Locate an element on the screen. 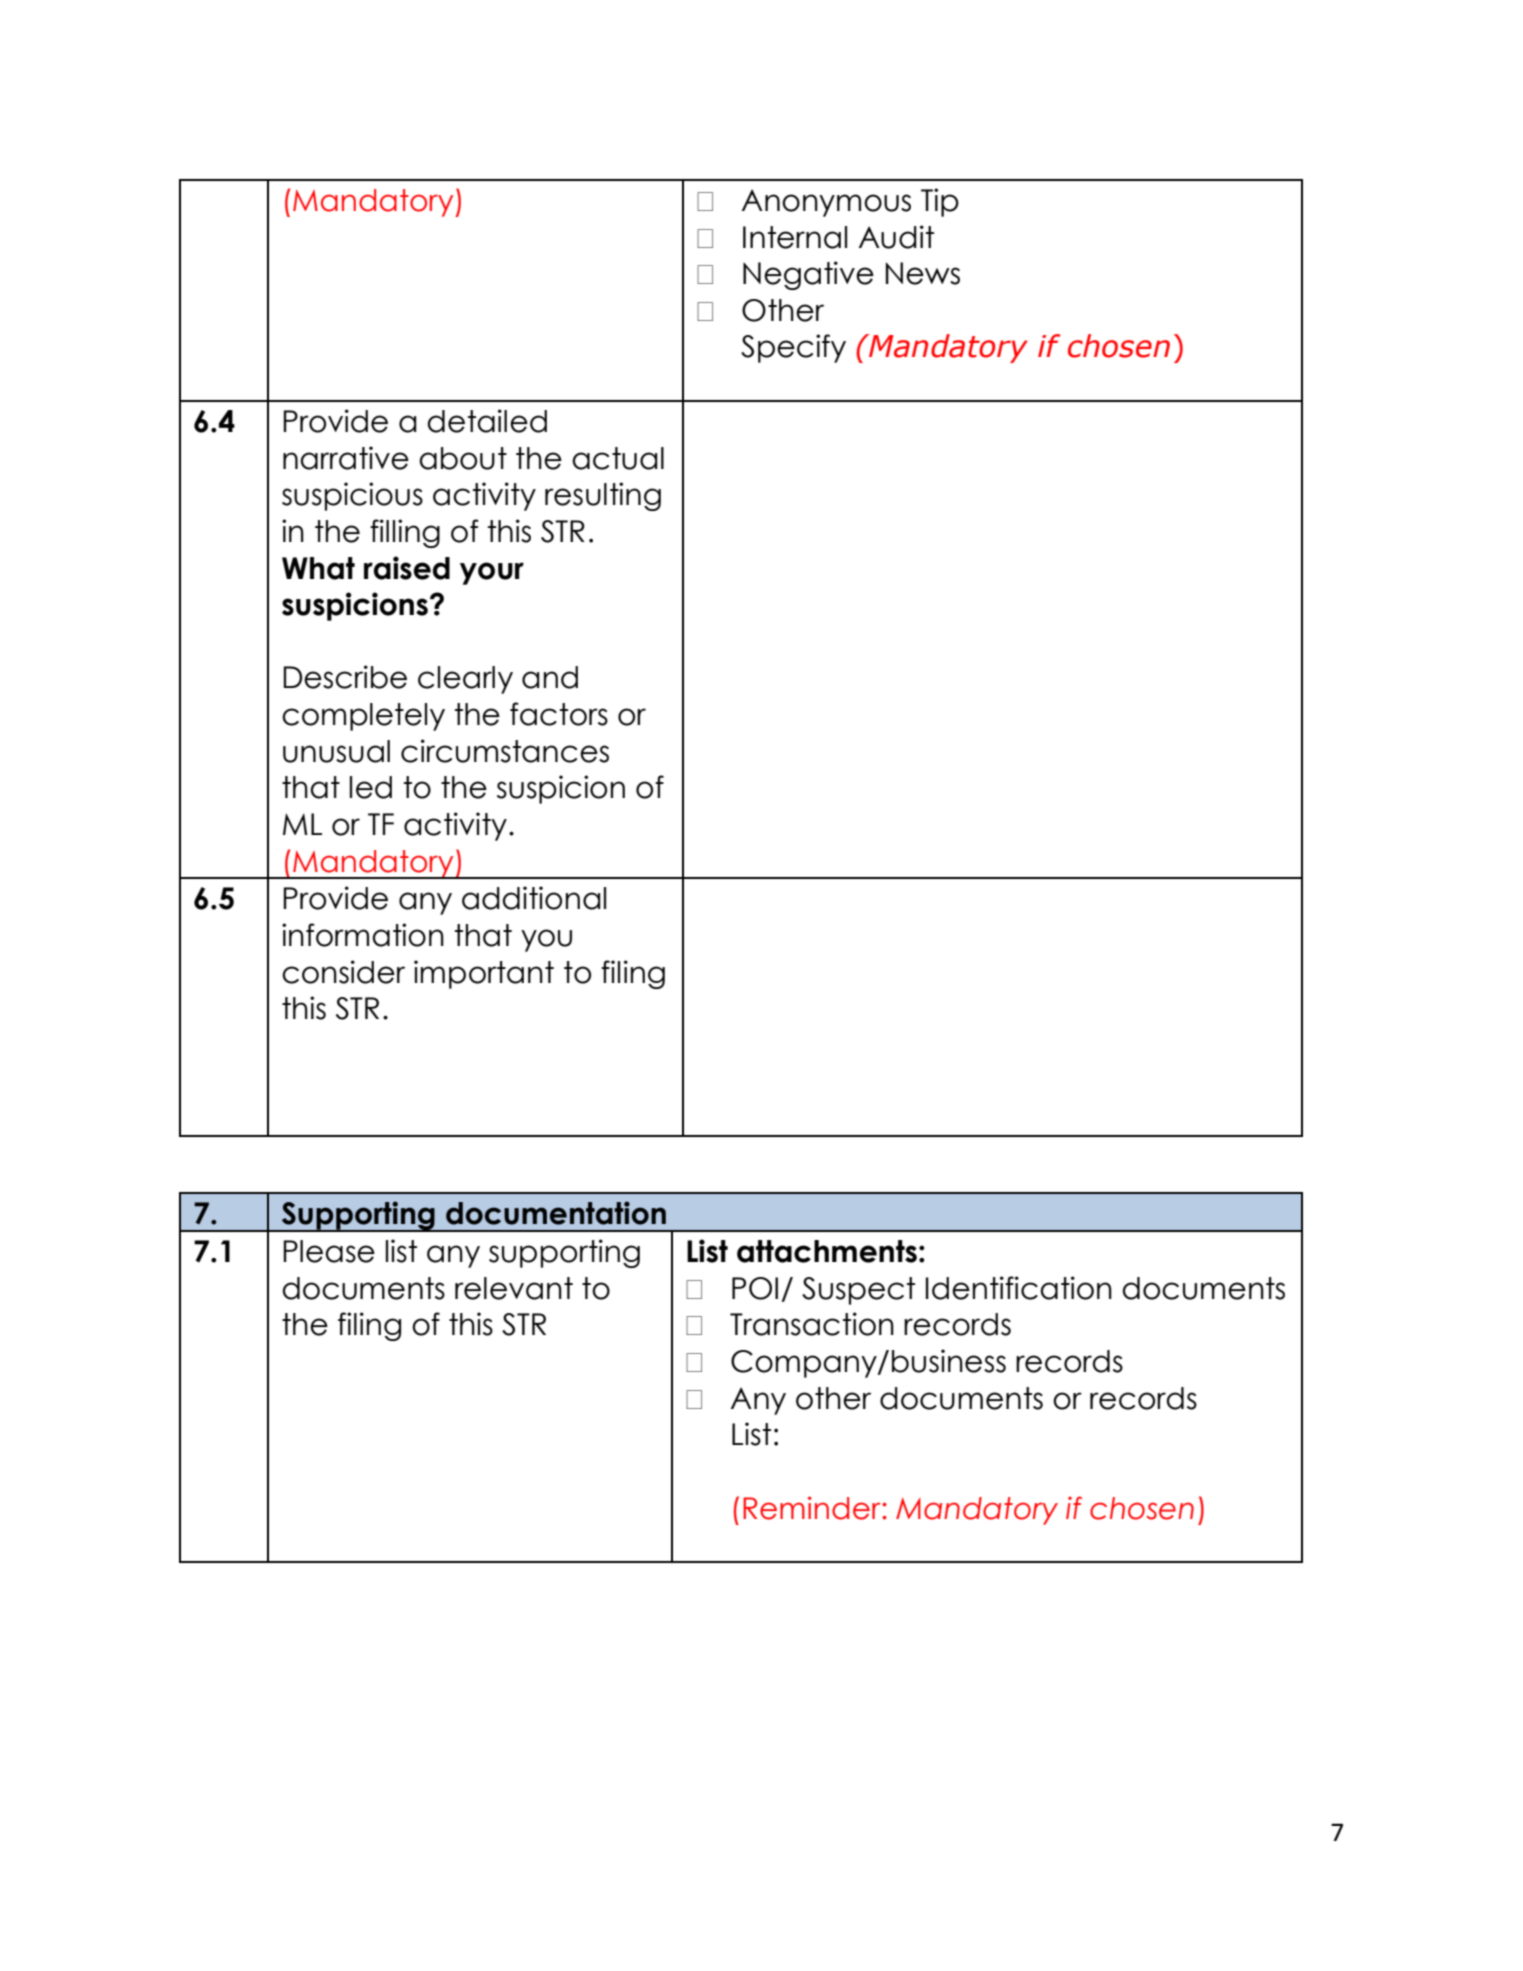  documentation is located at coordinates (556, 1213).
